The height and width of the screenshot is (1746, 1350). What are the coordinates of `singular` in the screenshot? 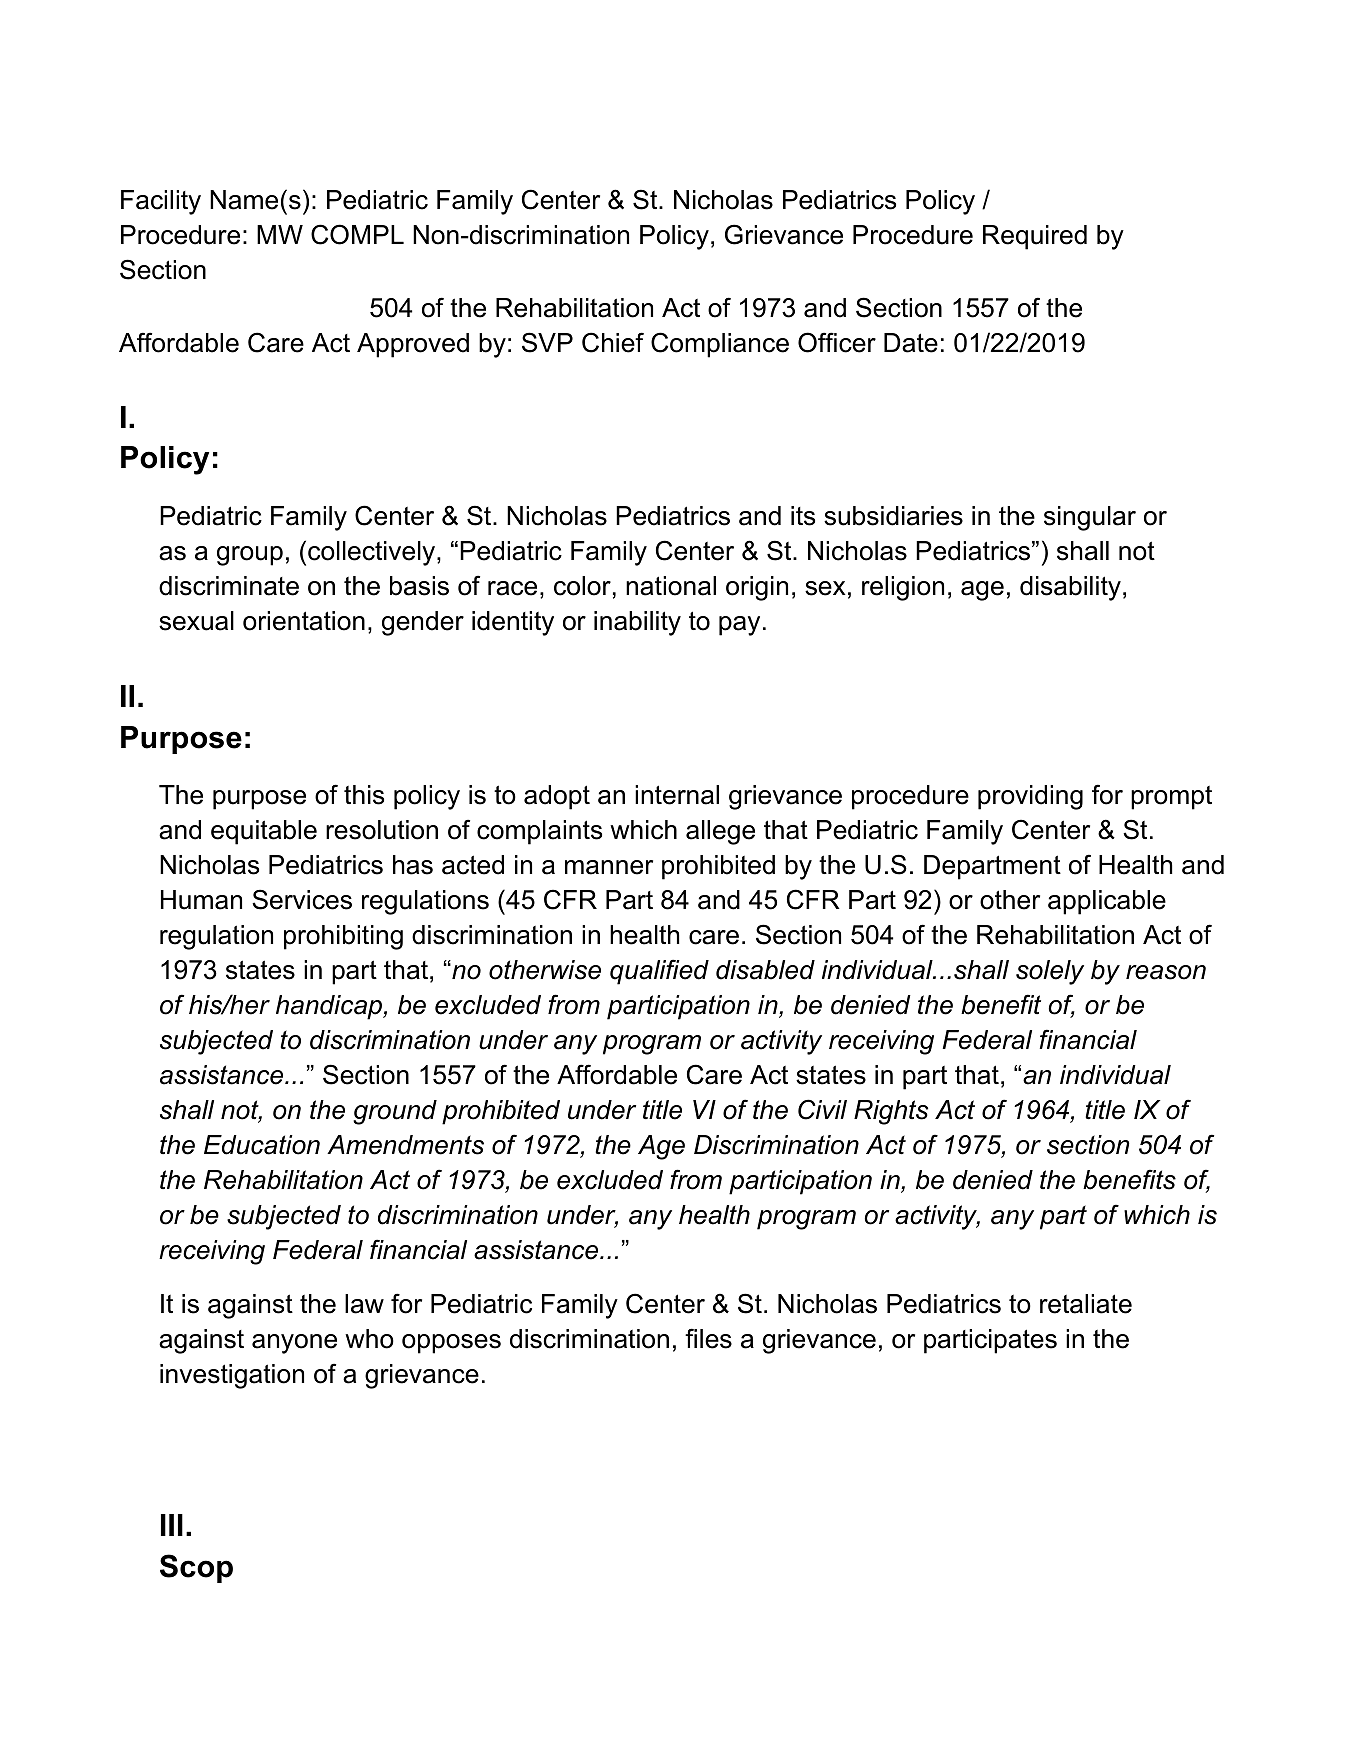 It's located at (1090, 518).
